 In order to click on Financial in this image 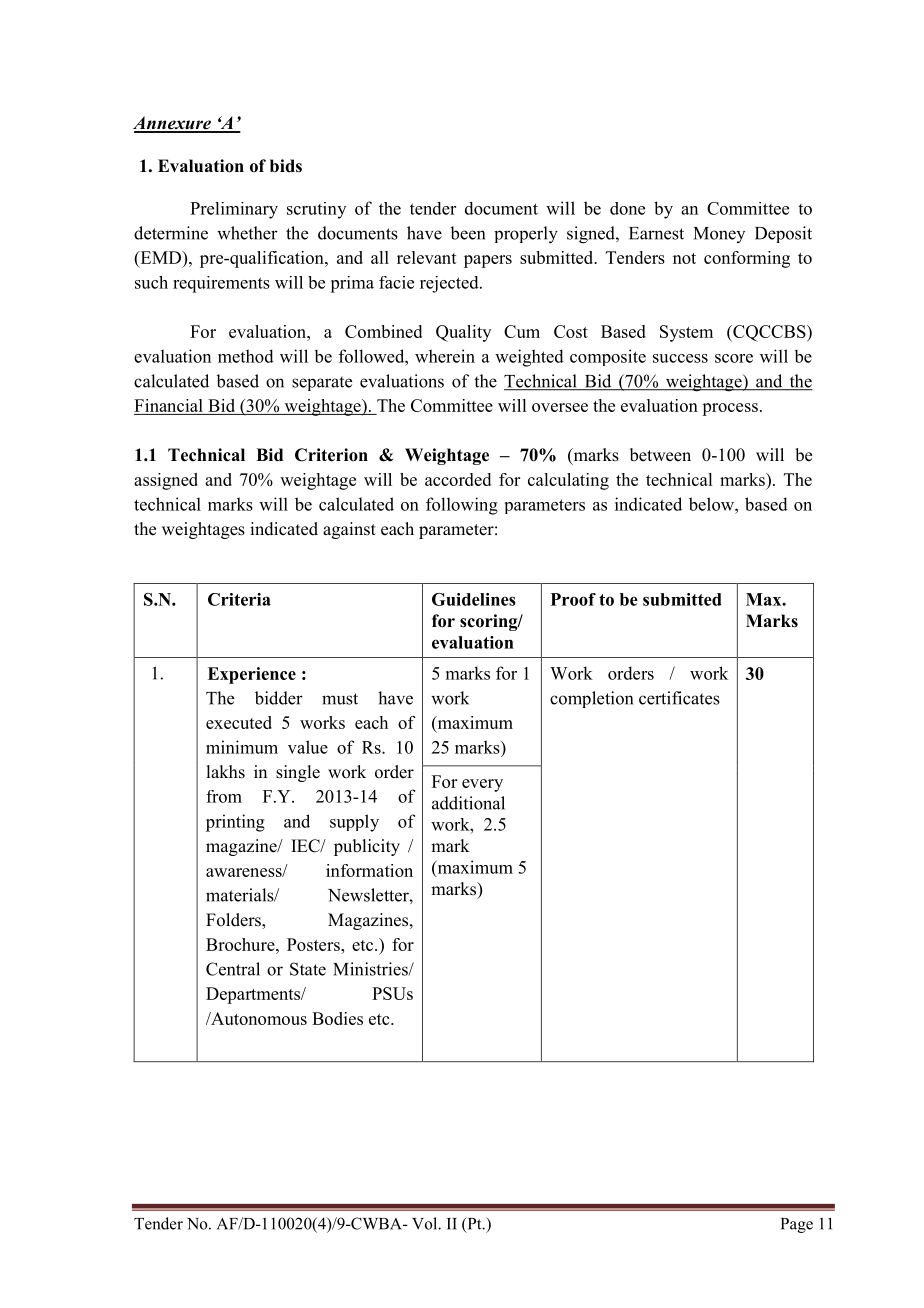, I will do `click(169, 407)`.
